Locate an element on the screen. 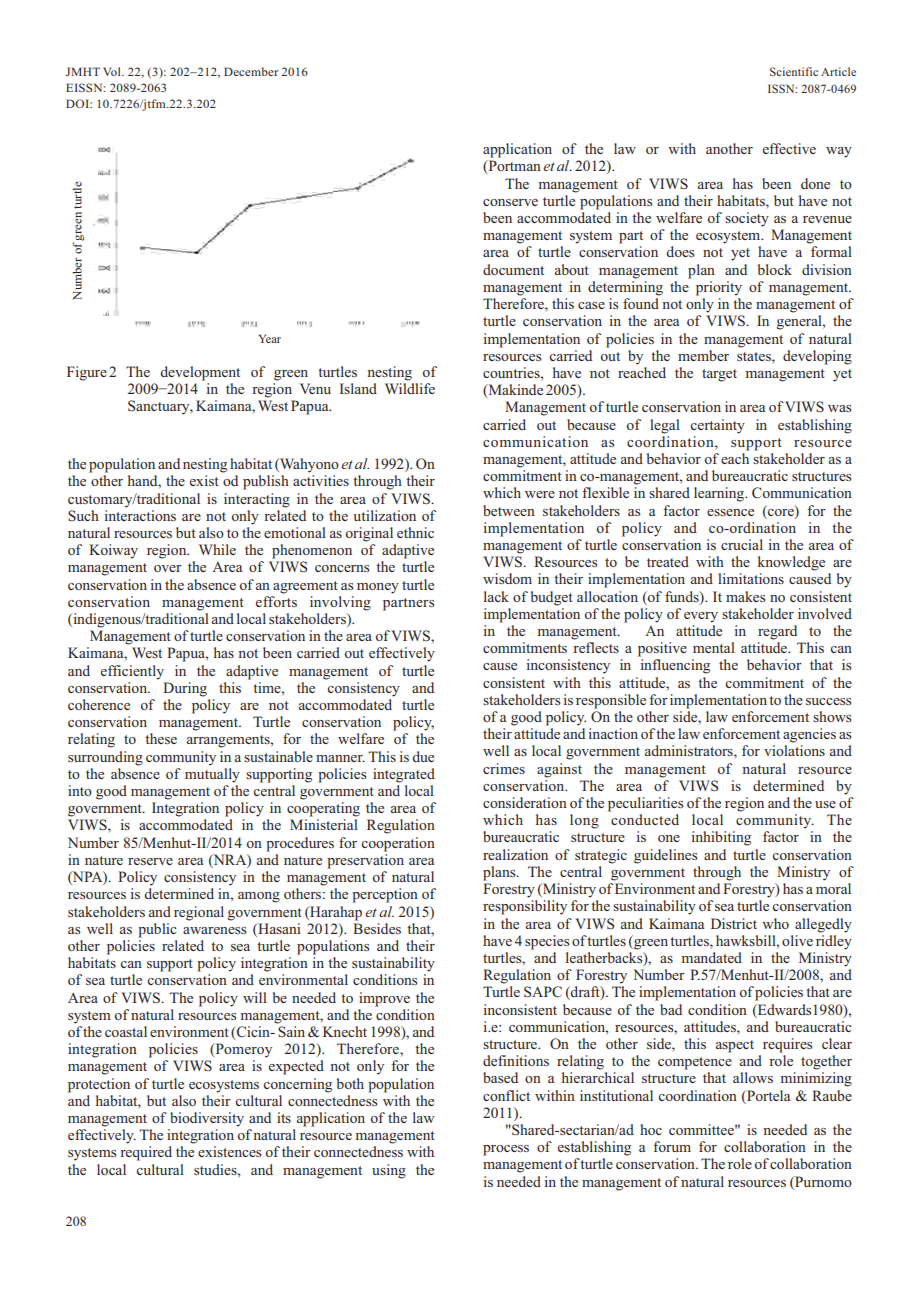 The height and width of the screenshot is (1308, 924). forum is located at coordinates (672, 1146).
